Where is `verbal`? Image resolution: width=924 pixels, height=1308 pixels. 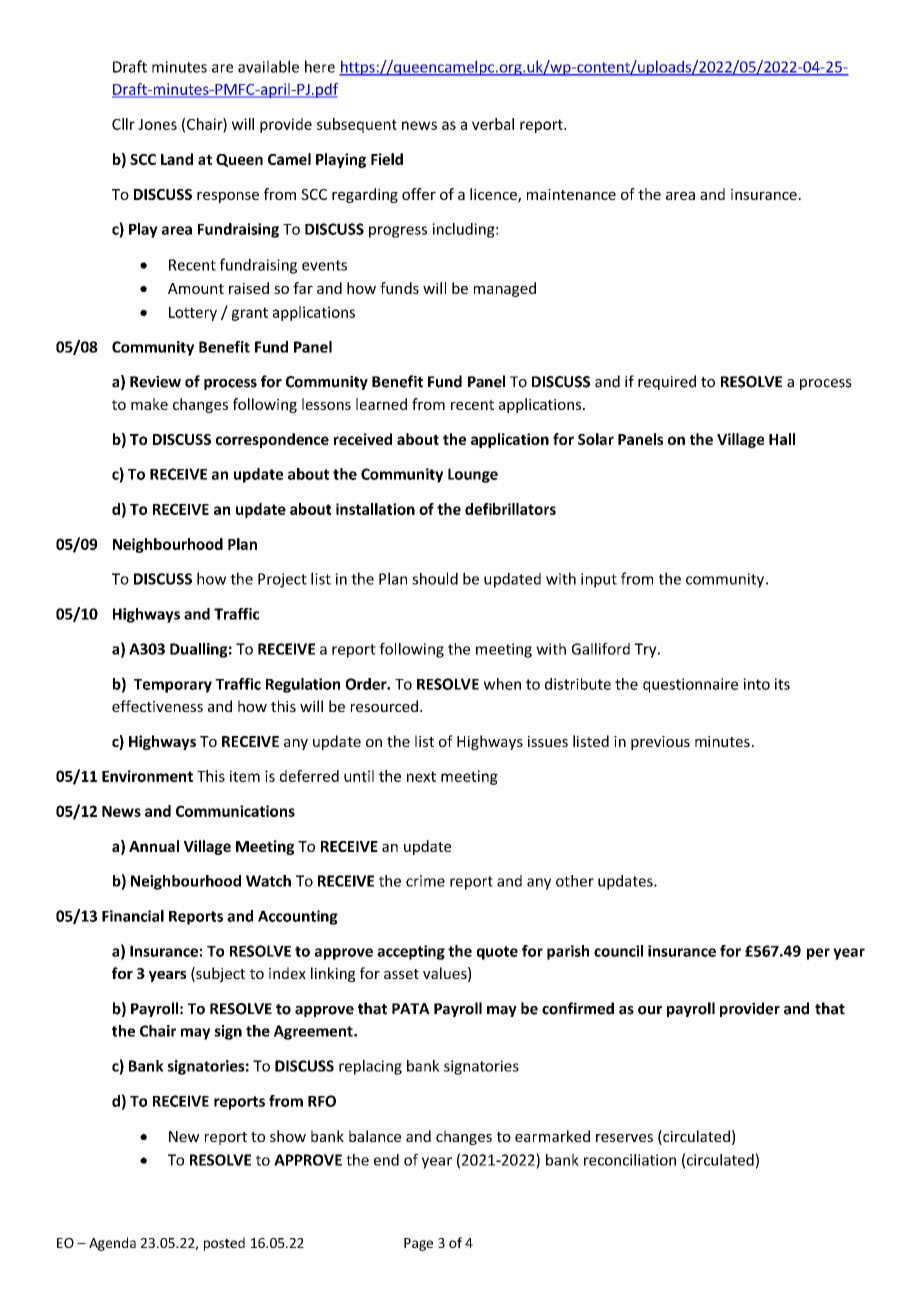
verbal is located at coordinates (493, 124).
